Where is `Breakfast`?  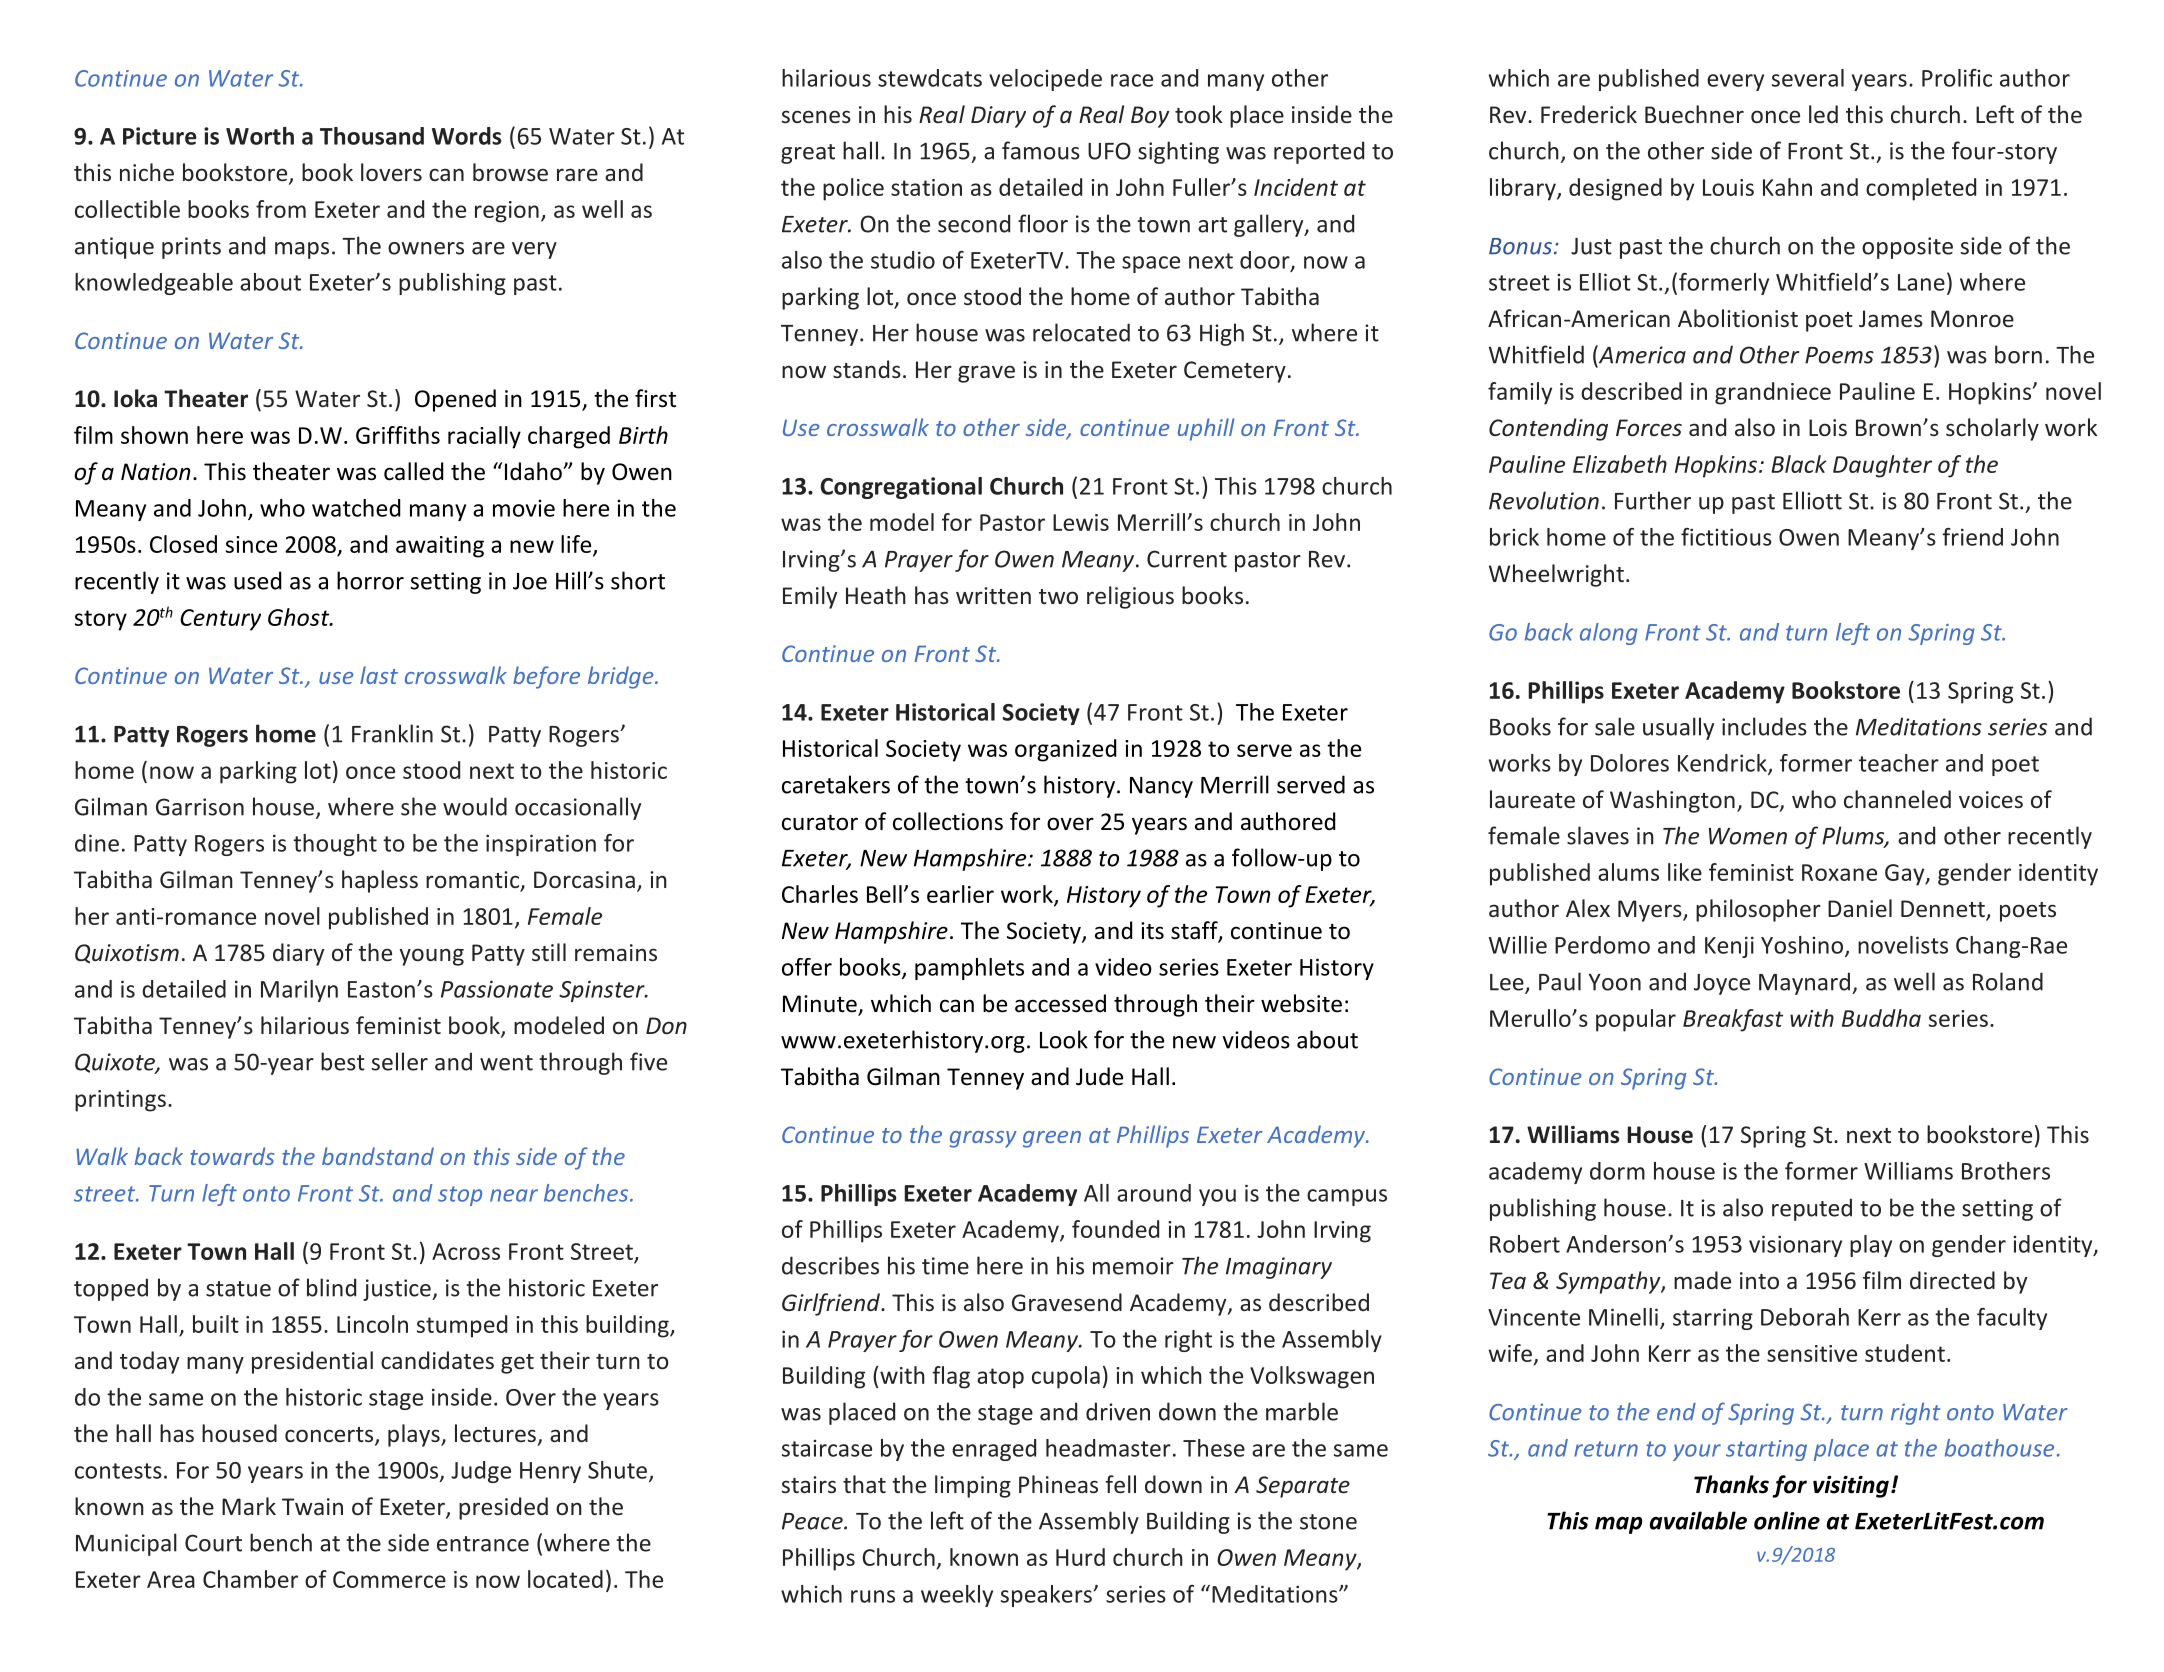
Breakfast is located at coordinates (1733, 1020).
